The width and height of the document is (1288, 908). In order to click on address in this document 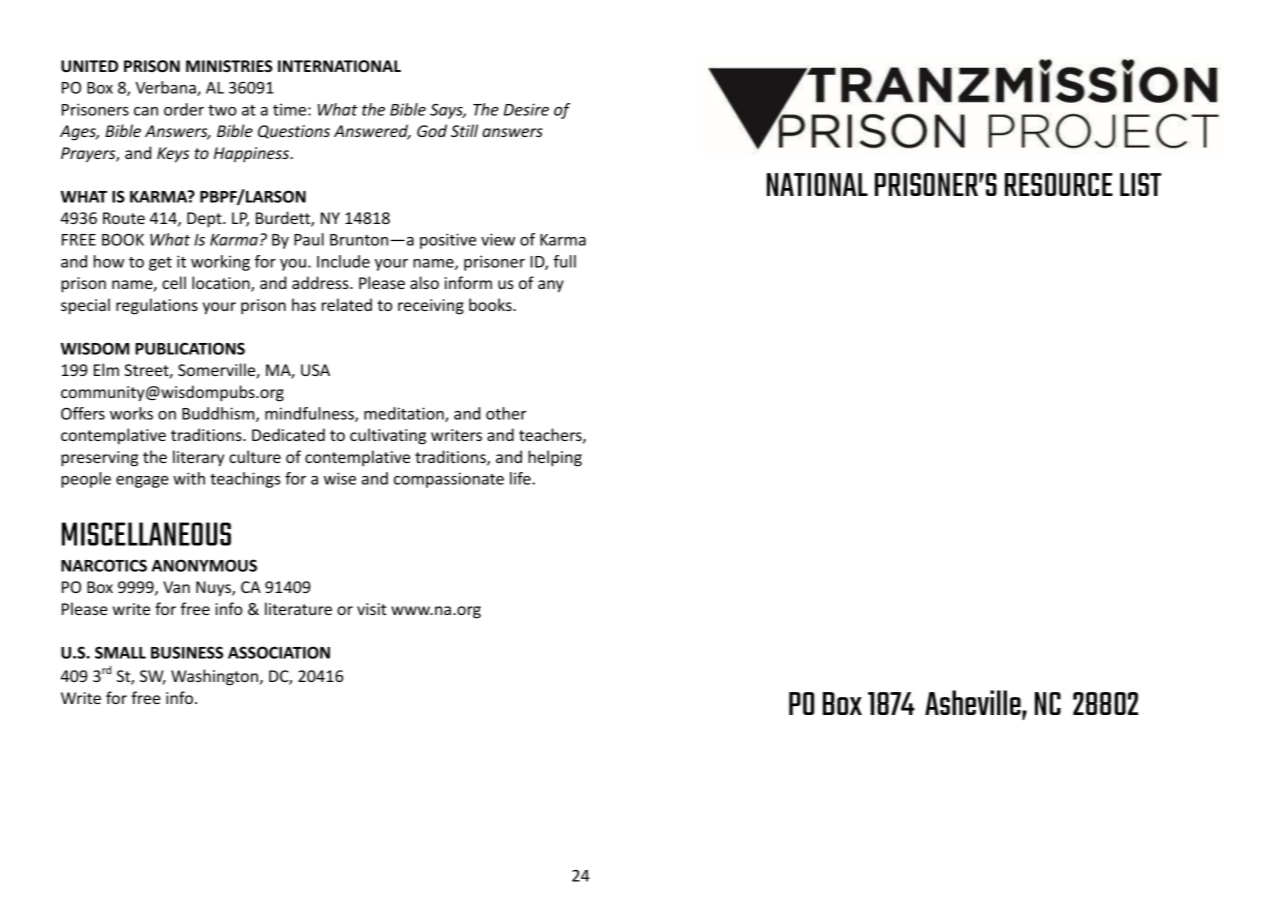, I will do `click(321, 282)`.
